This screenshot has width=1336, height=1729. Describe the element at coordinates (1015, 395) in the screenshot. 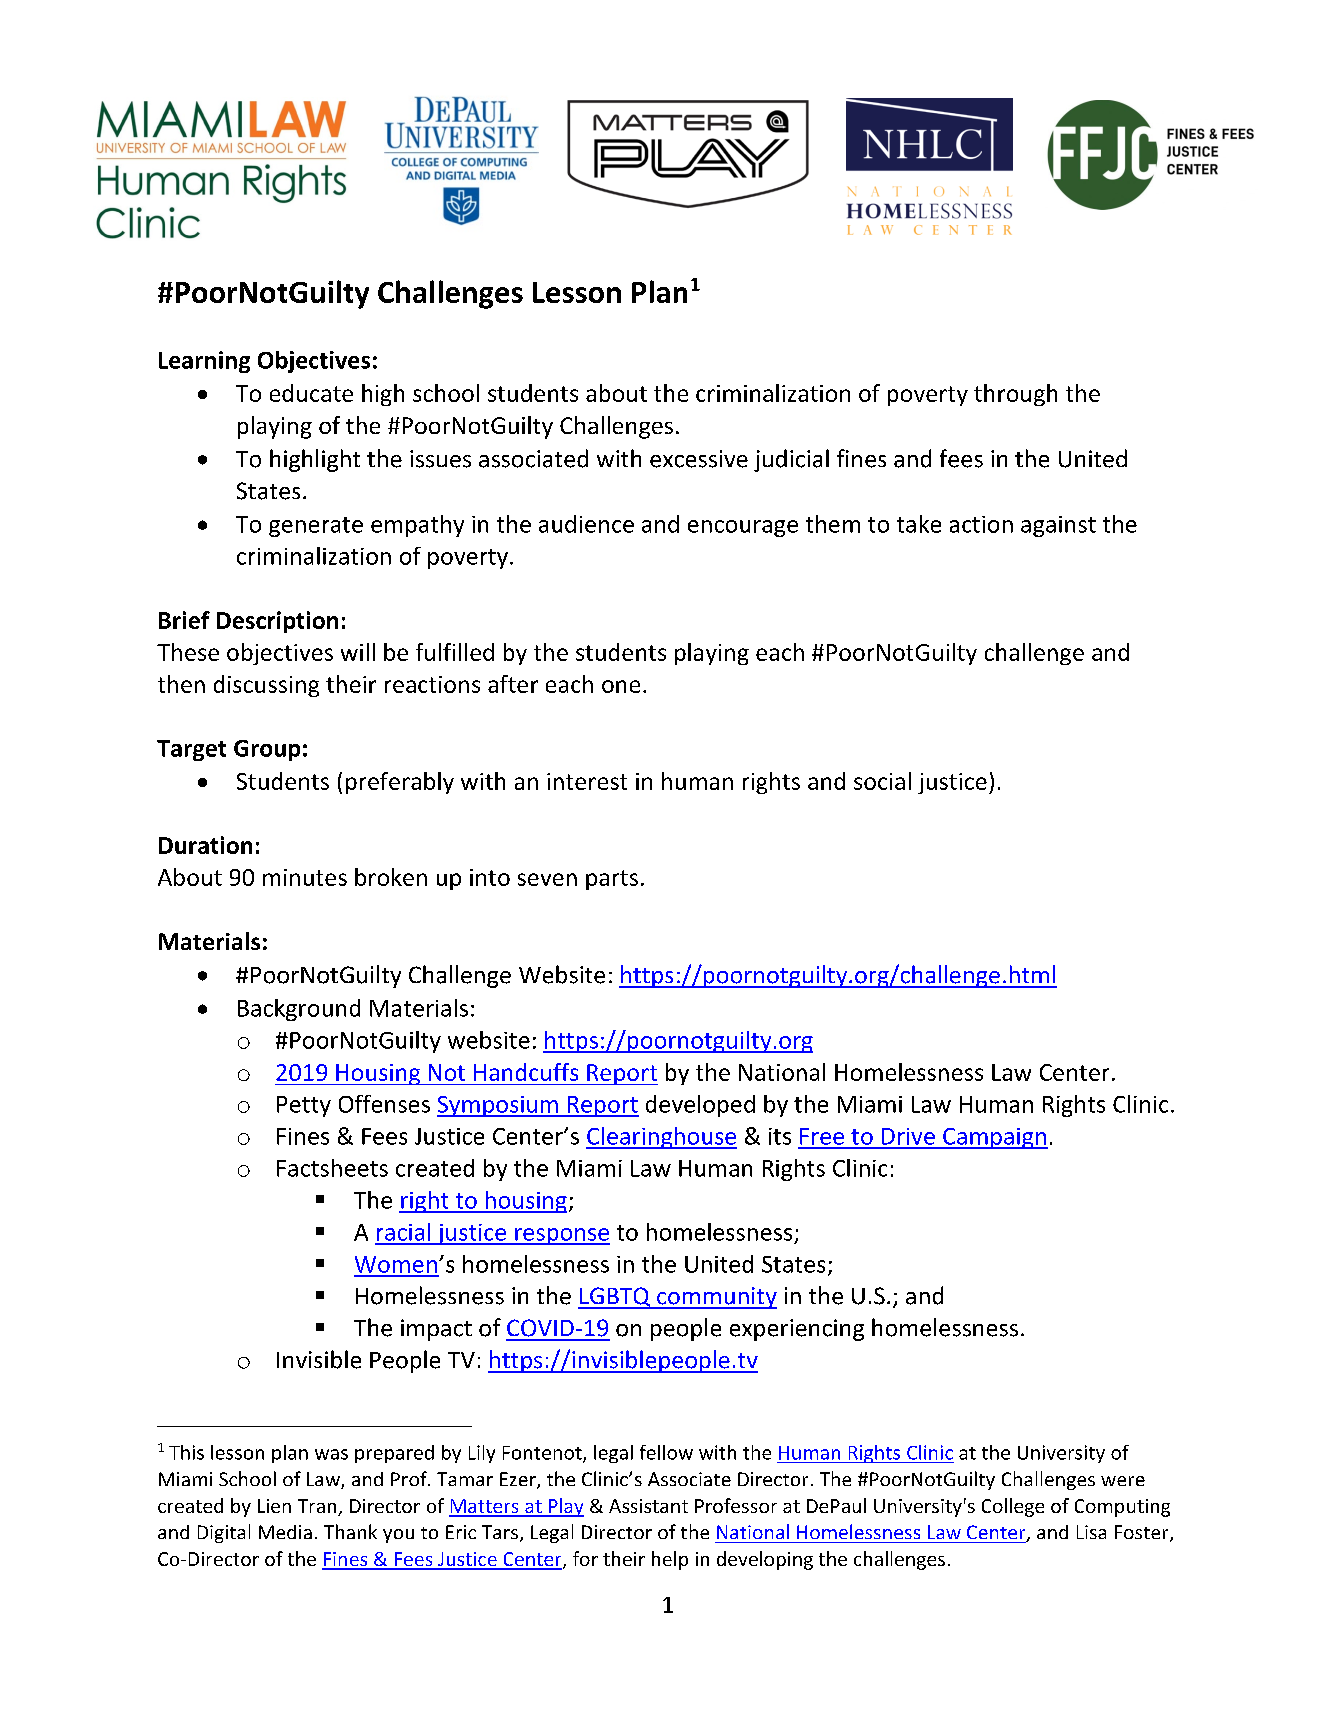

I see `through` at that location.
